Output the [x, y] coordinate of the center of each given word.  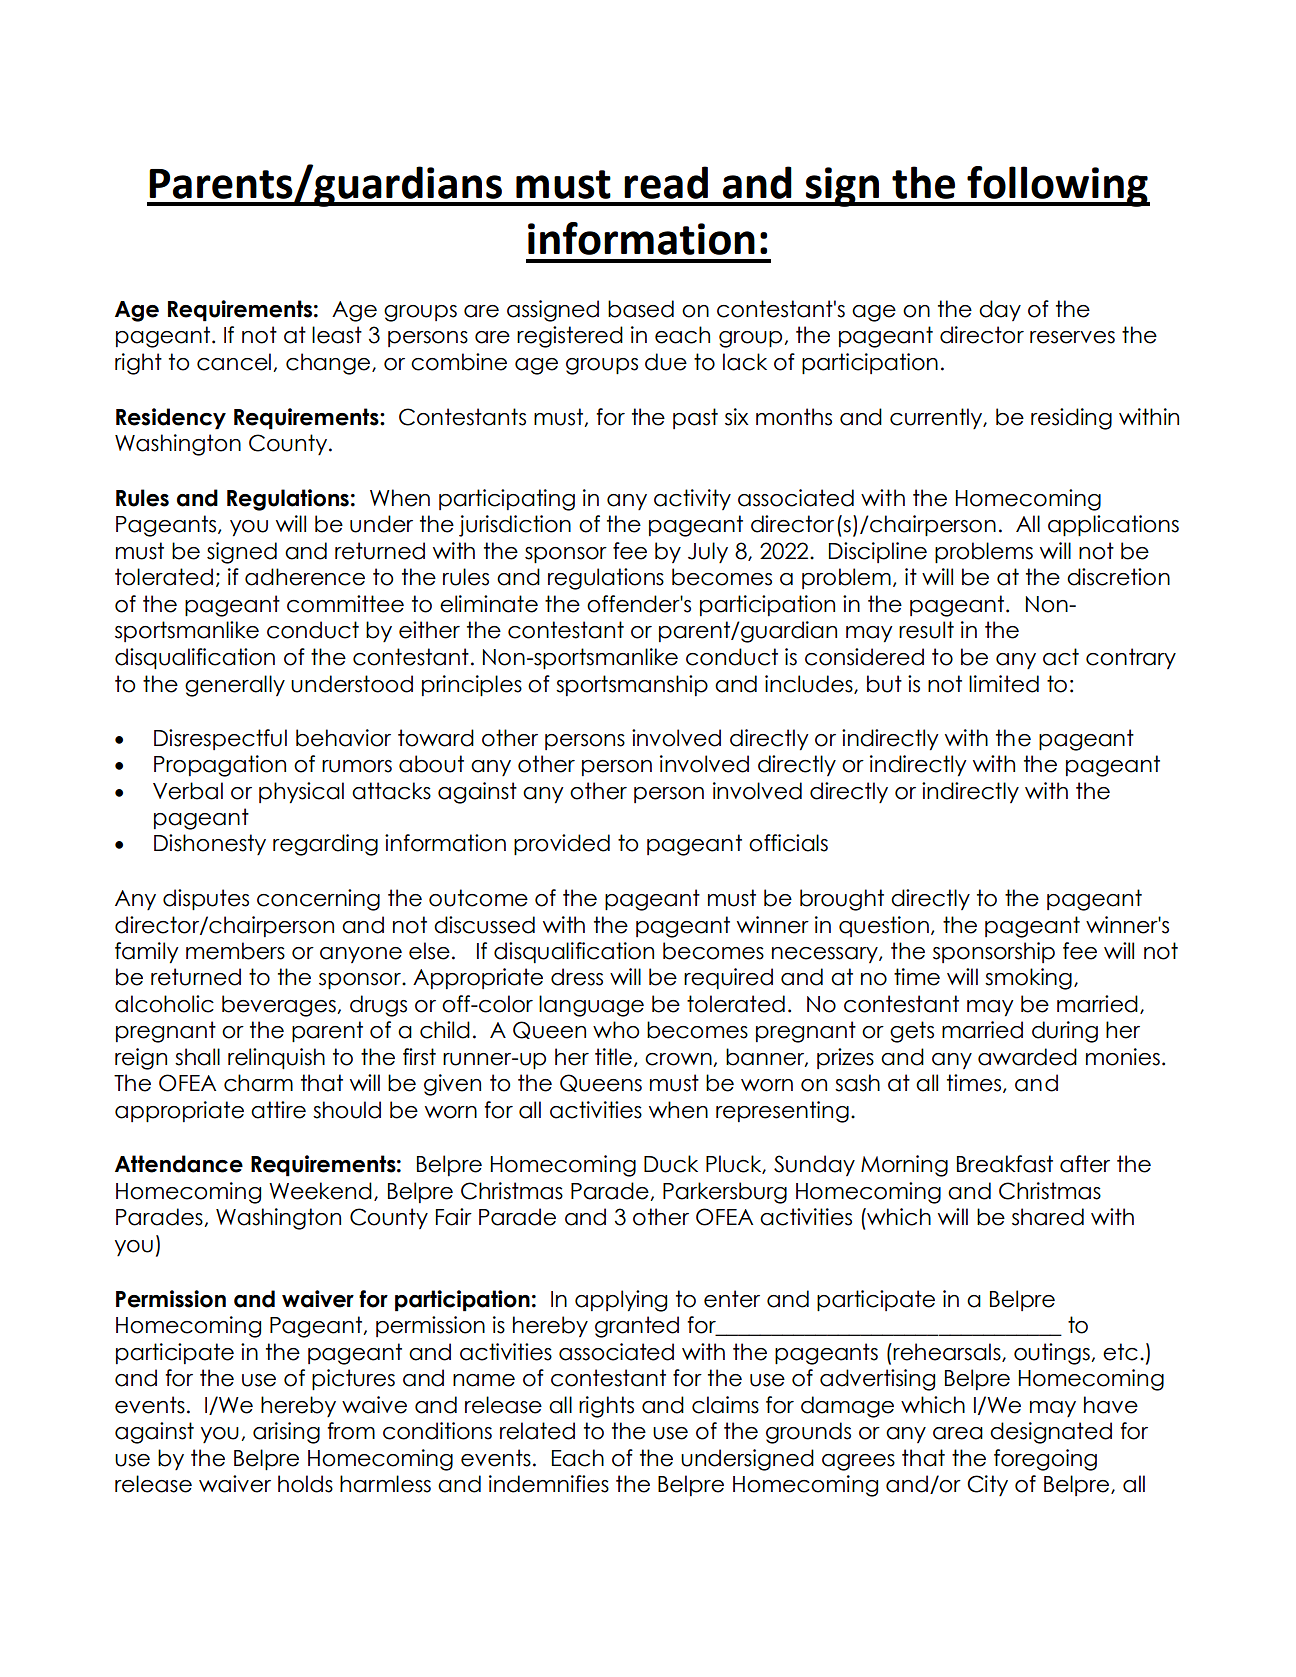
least [337, 335]
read [666, 182]
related [537, 1431]
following [1057, 186]
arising [286, 1433]
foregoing [1045, 1460]
